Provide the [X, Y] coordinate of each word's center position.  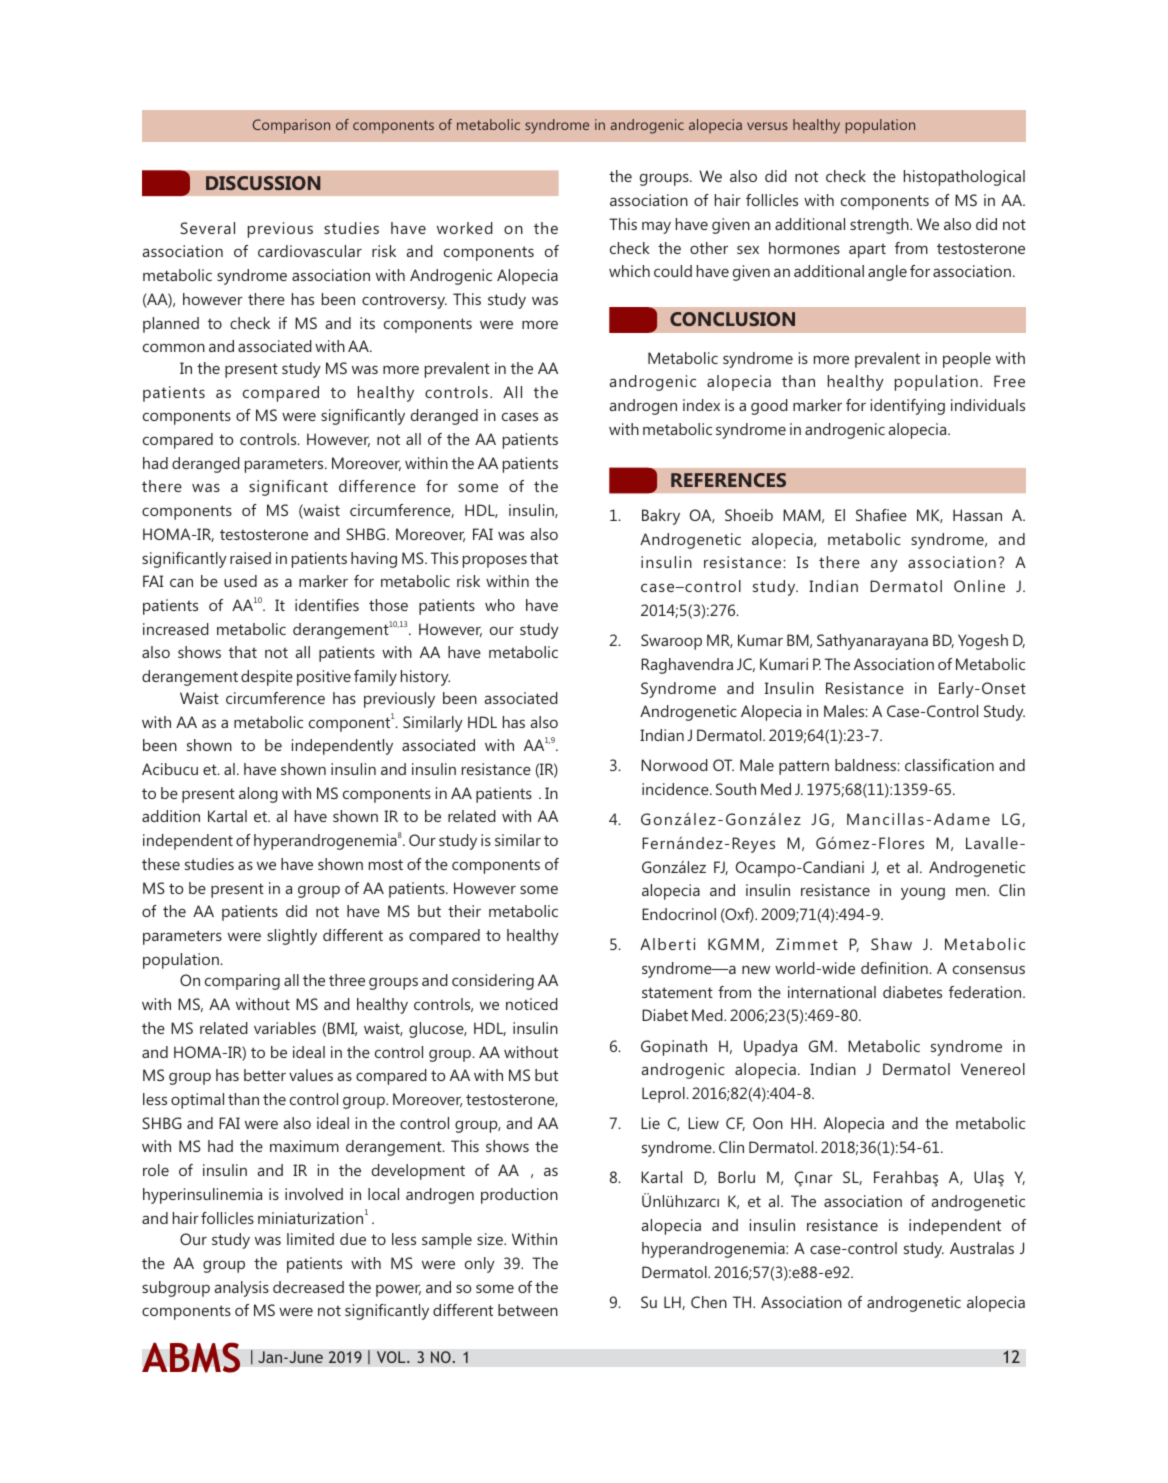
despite [267, 678]
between [528, 1310]
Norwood [674, 765]
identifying [908, 407]
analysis [241, 1289]
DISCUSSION [263, 183]
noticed [532, 1004]
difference [377, 486]
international [832, 992]
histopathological [964, 178]
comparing [242, 982]
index [701, 405]
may [656, 227]
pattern [804, 767]
